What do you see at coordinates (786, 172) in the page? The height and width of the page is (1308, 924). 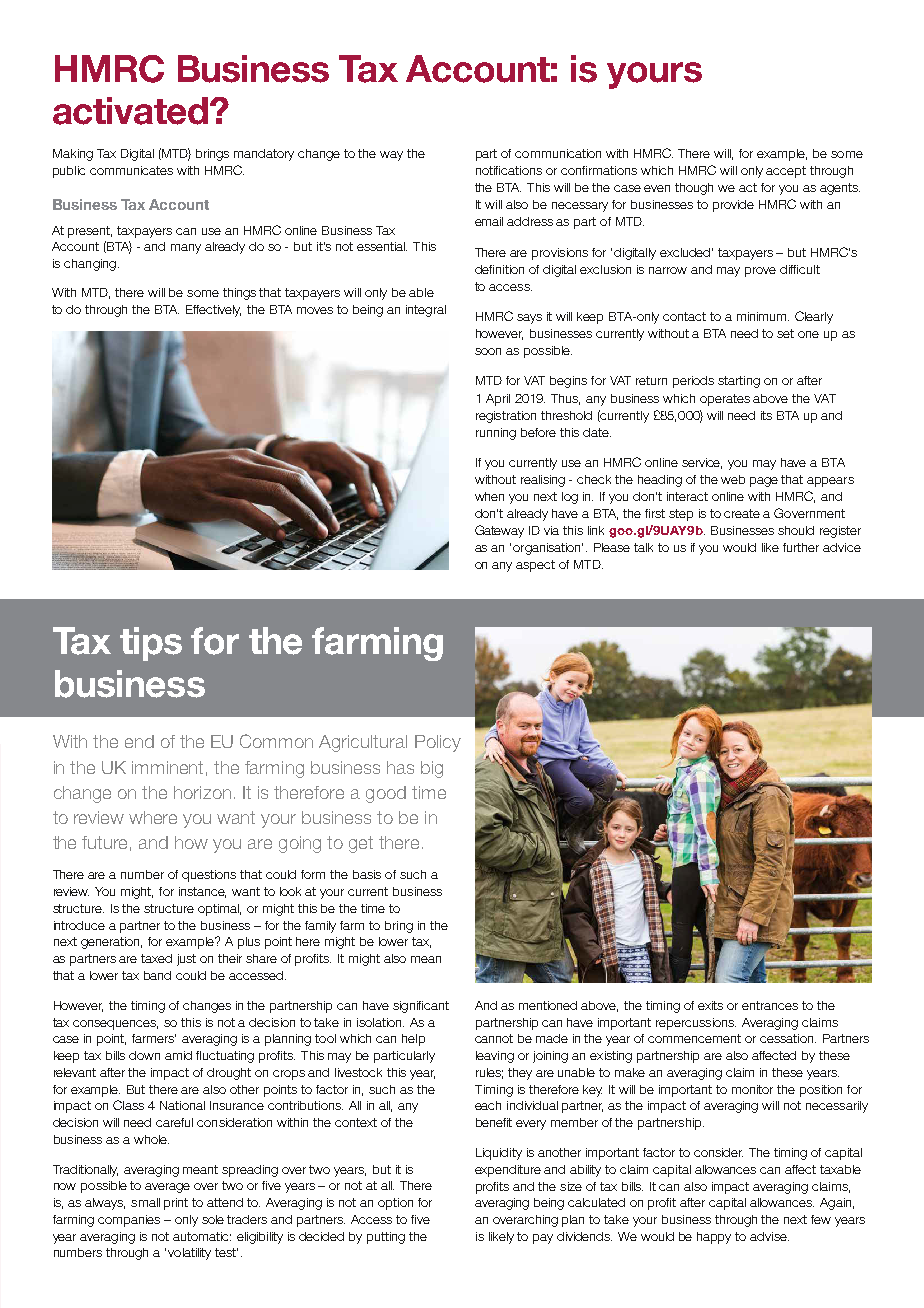 I see `accept` at bounding box center [786, 172].
